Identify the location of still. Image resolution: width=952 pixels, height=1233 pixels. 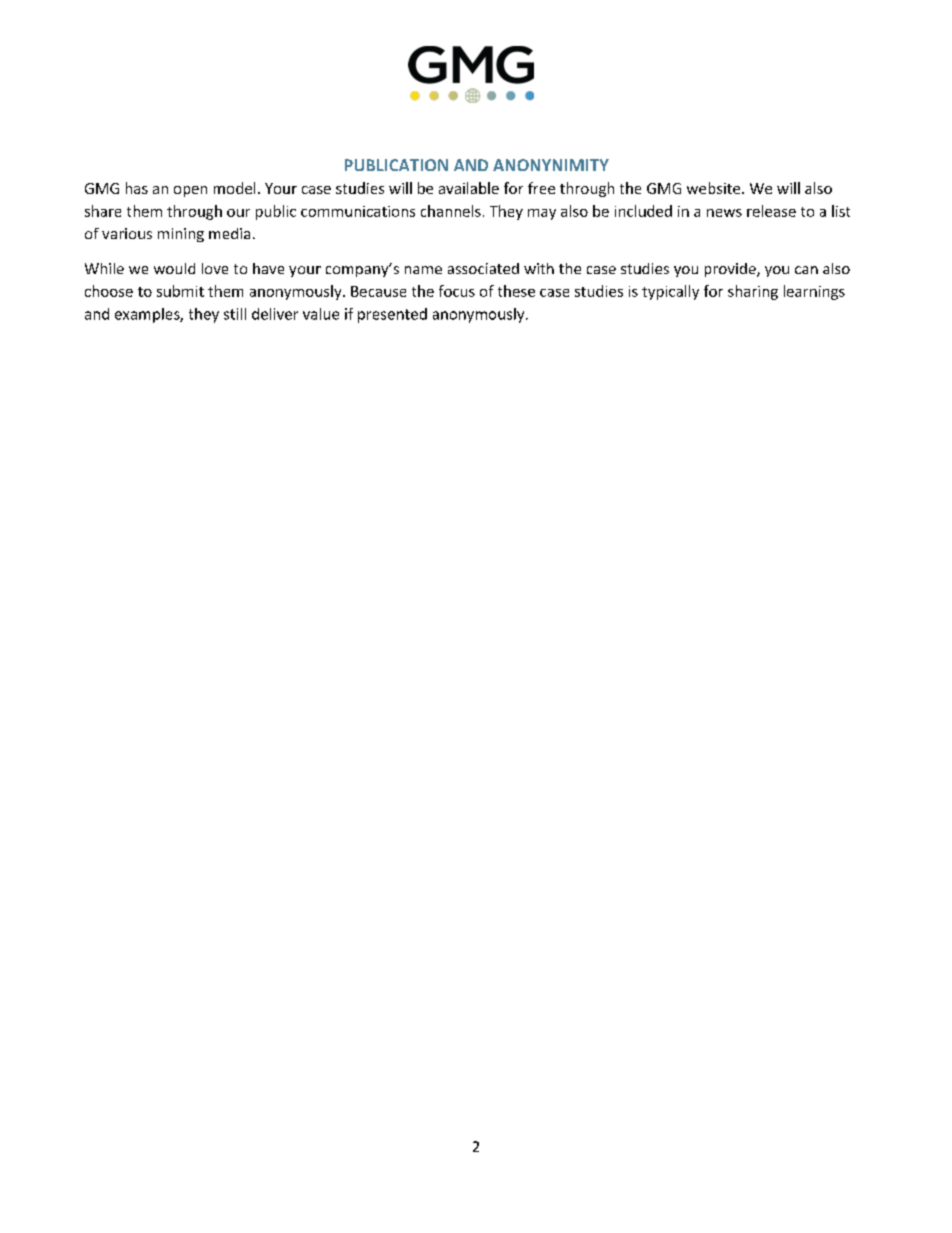
(235, 314).
